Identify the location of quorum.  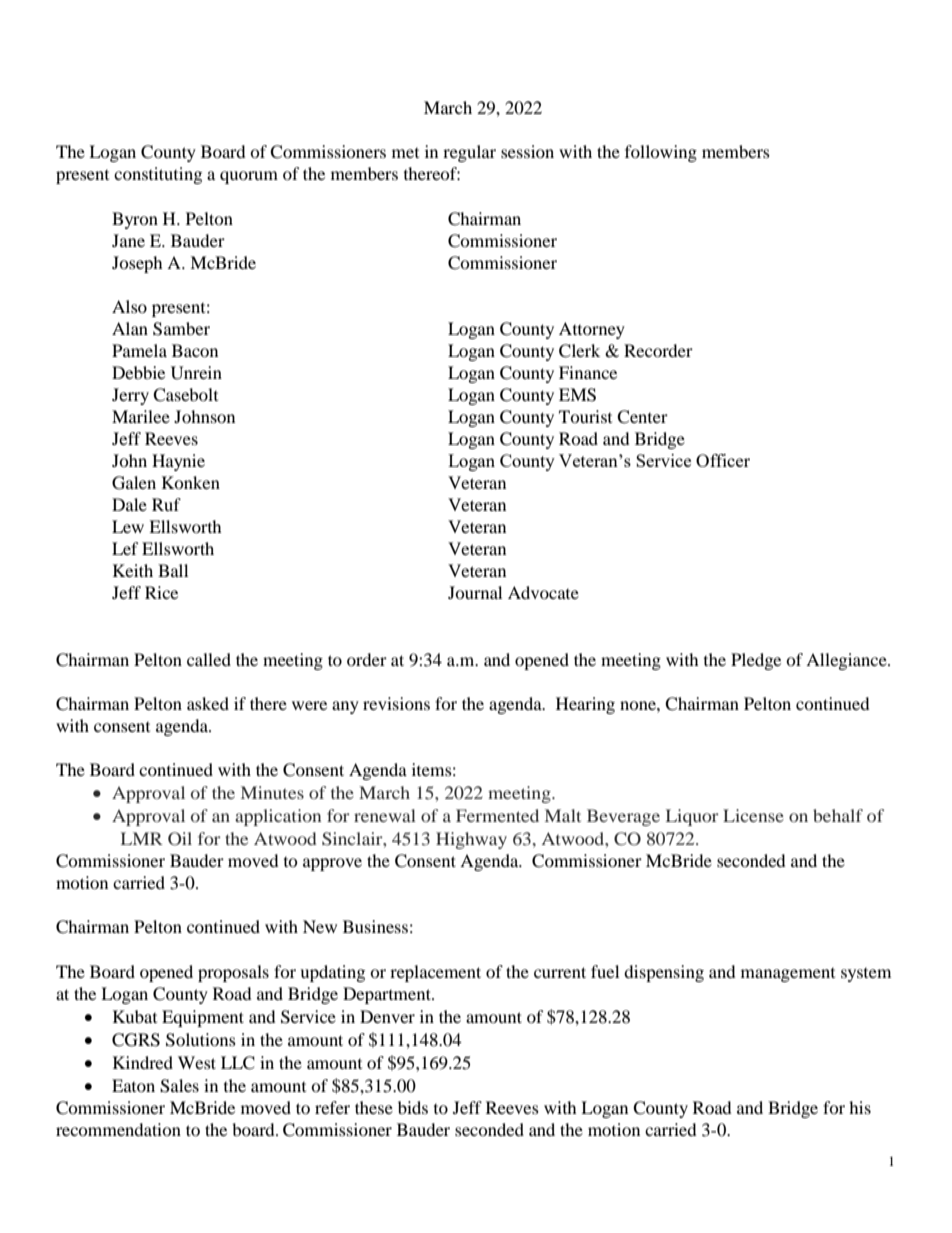
(249, 177).
